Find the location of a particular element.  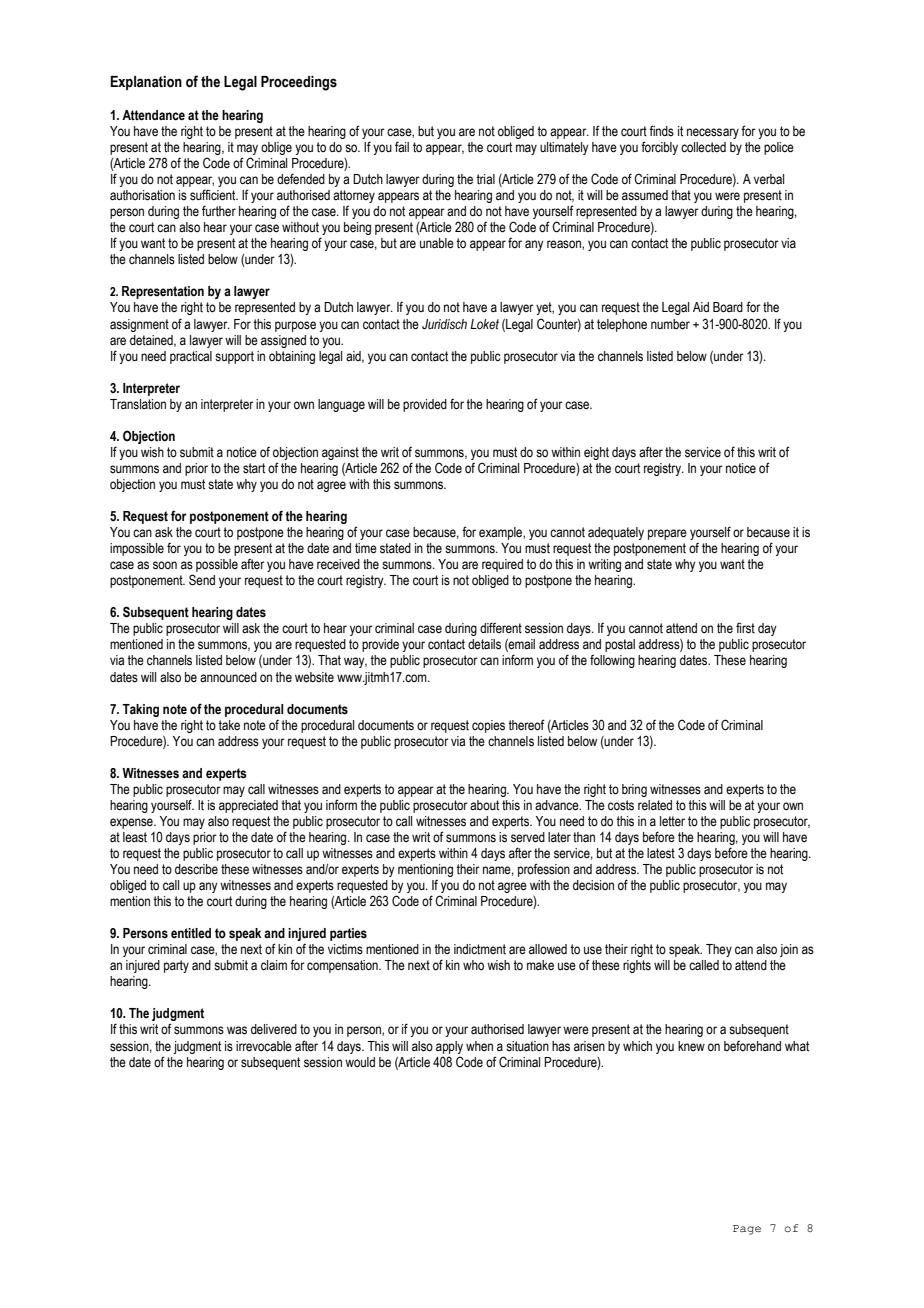

practical is located at coordinates (191, 357).
